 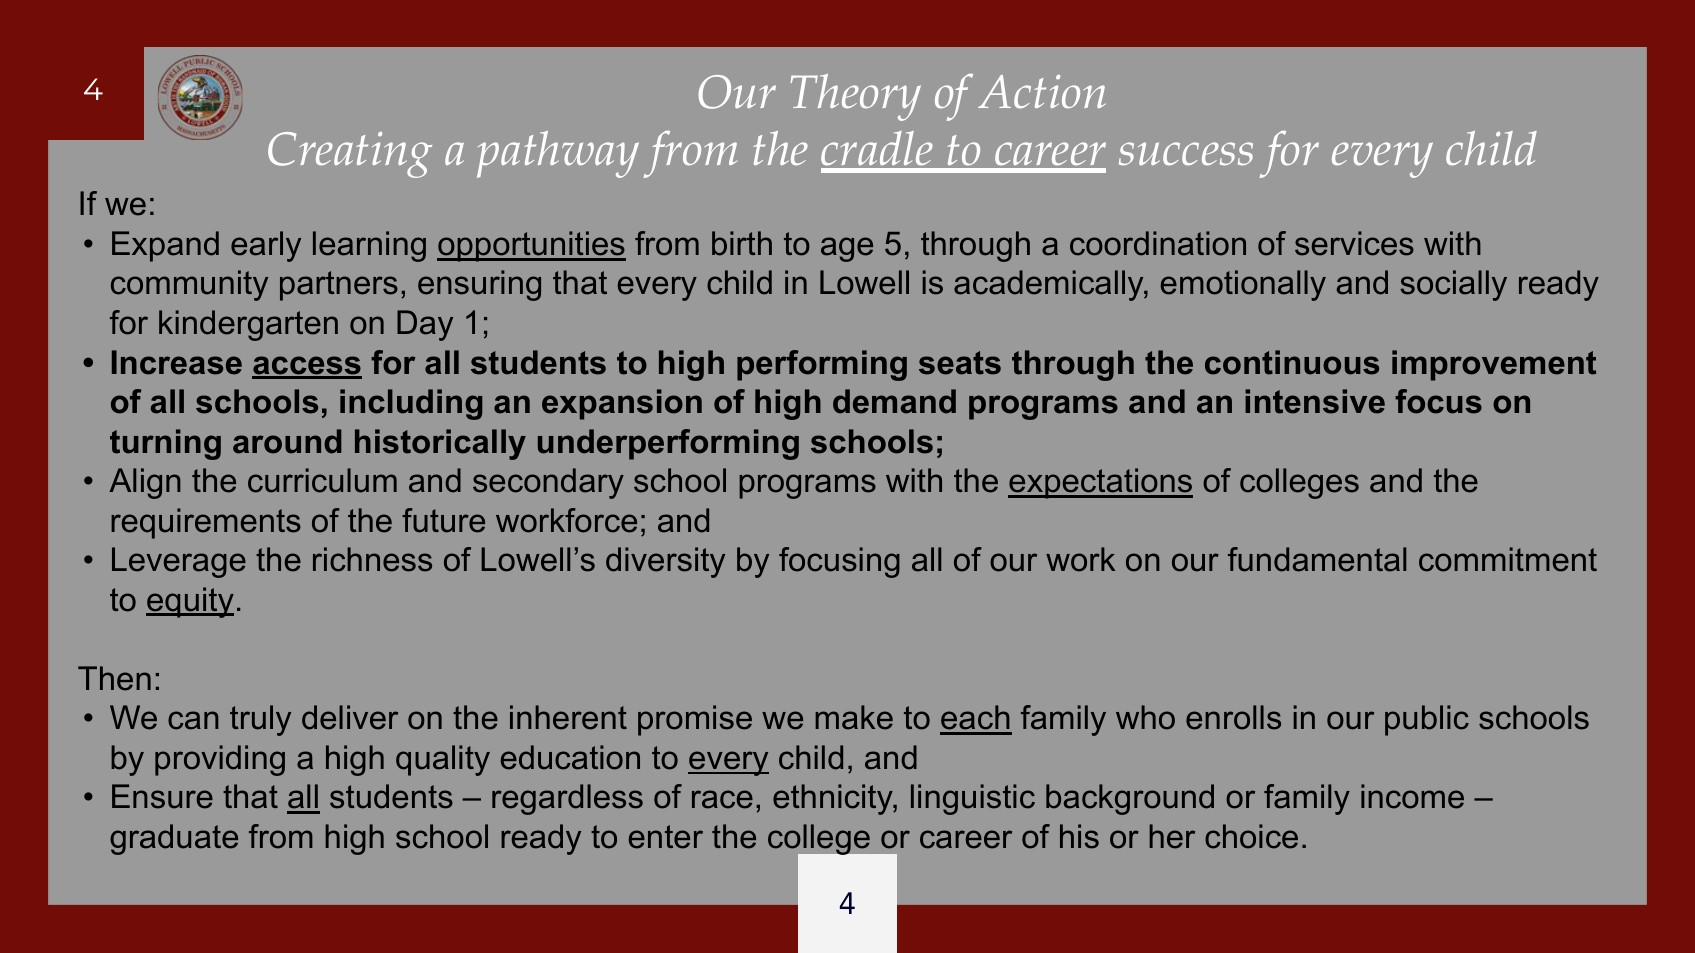 What do you see at coordinates (894, 401) in the document?
I see `demand` at bounding box center [894, 401].
